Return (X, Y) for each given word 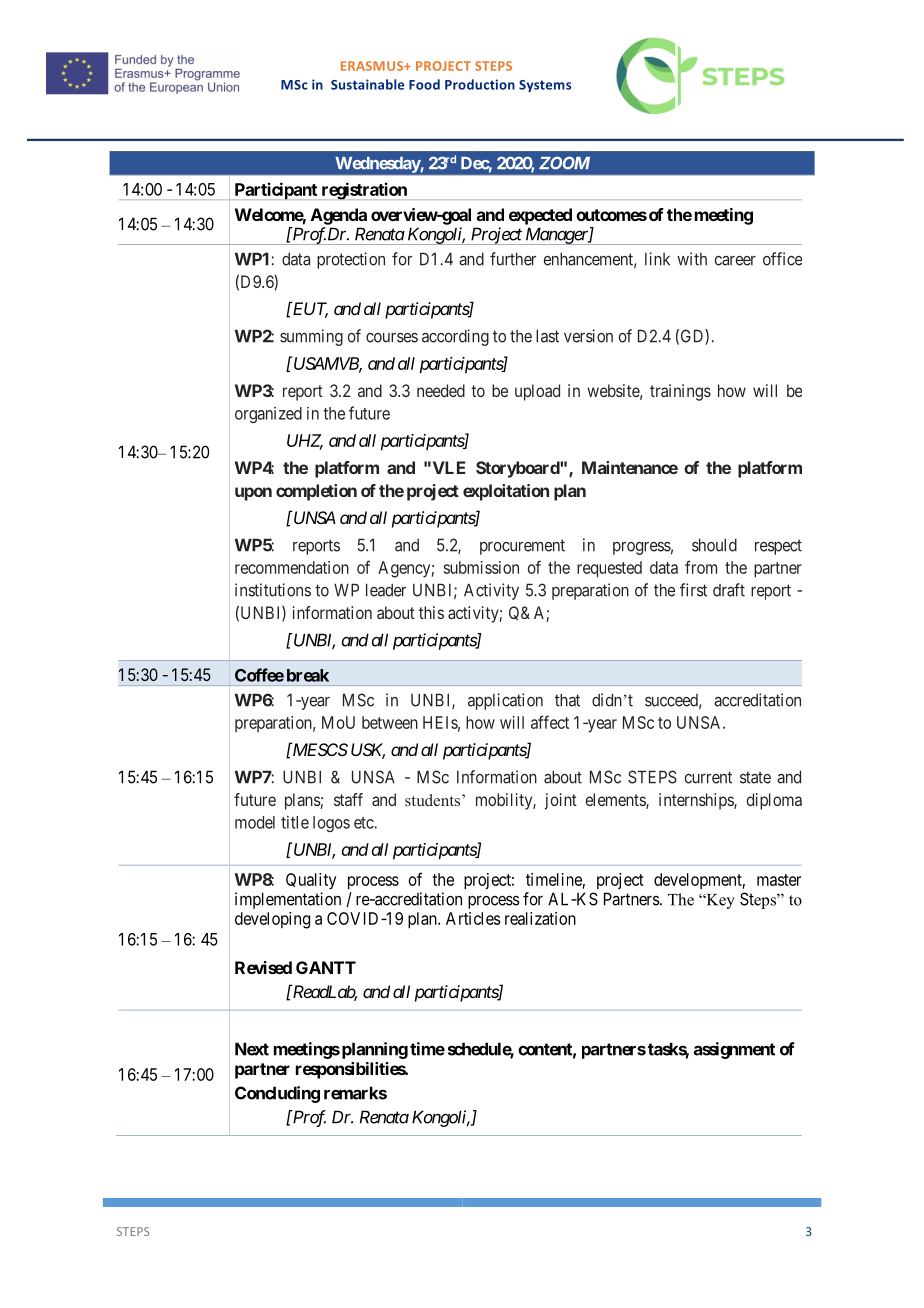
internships (697, 801)
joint (561, 801)
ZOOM (564, 163)
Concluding (277, 1094)
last (547, 336)
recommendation (292, 567)
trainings (680, 392)
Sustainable (367, 84)
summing (311, 337)
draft (729, 590)
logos (331, 824)
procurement (522, 547)
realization (540, 918)
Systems (545, 86)
